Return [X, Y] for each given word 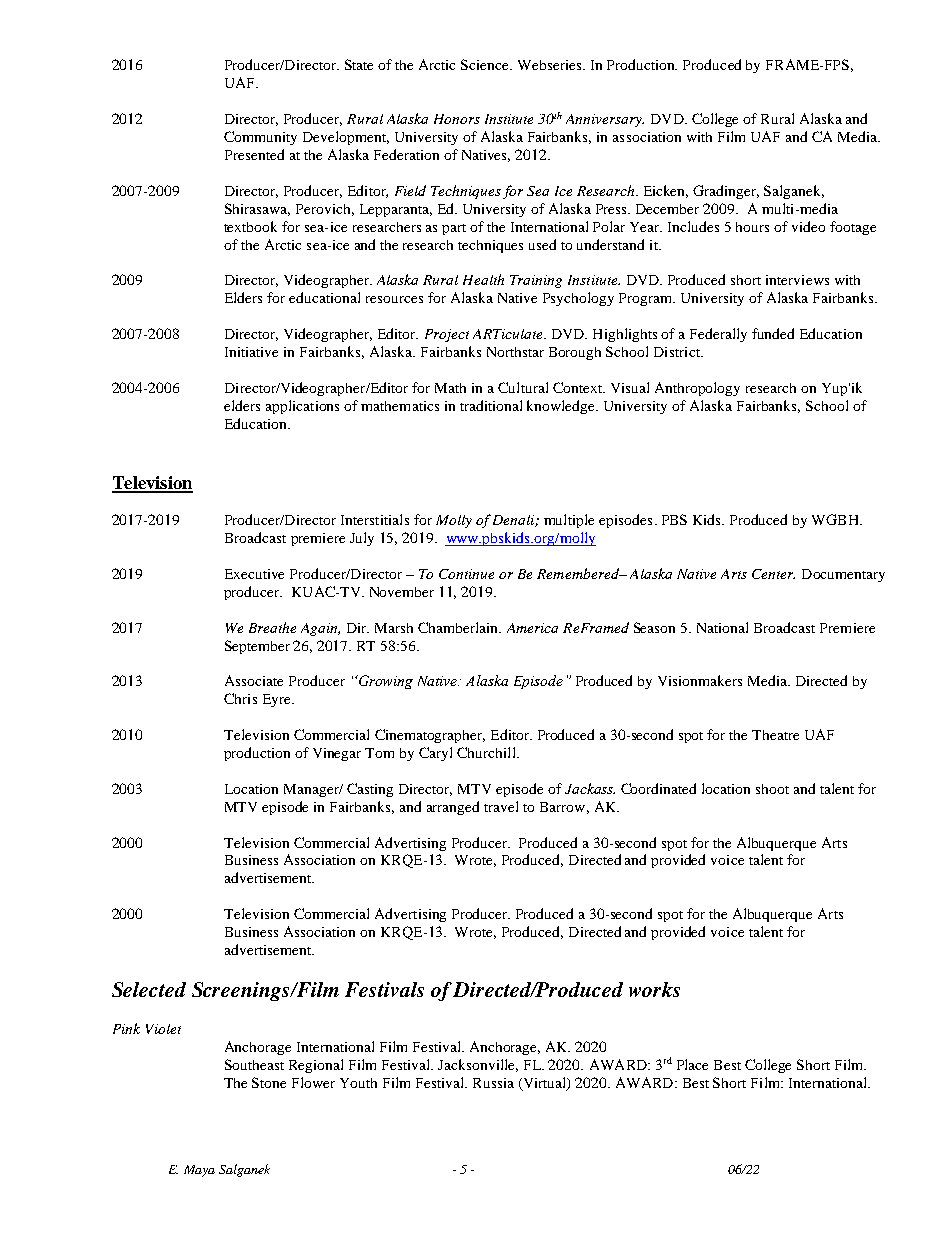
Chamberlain [459, 627]
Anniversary [605, 120]
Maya [199, 1171]
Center [773, 574]
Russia [493, 1083]
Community [260, 138]
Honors [457, 119]
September [257, 647]
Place [692, 1064]
